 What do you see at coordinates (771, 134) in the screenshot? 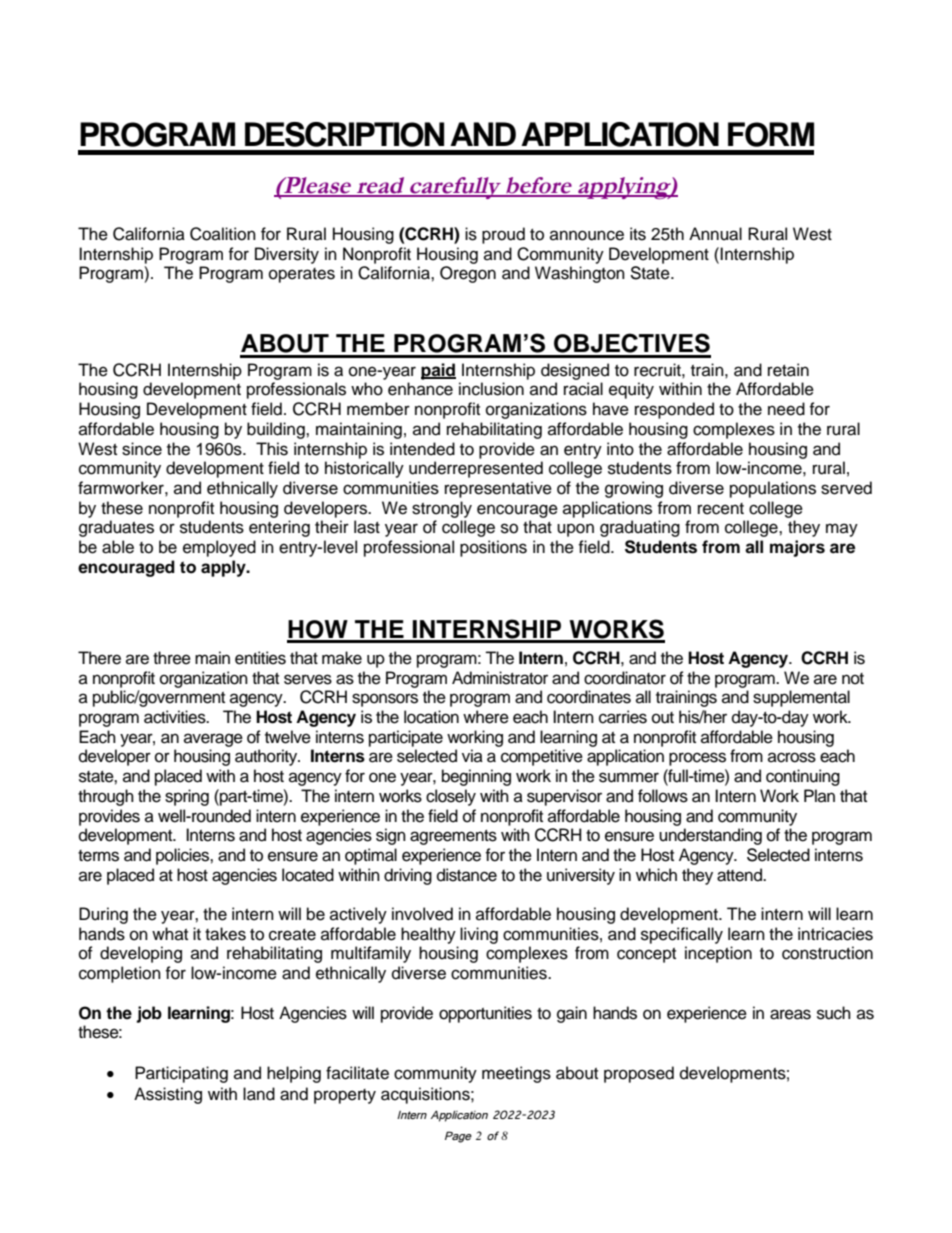
I see `FORM` at bounding box center [771, 134].
